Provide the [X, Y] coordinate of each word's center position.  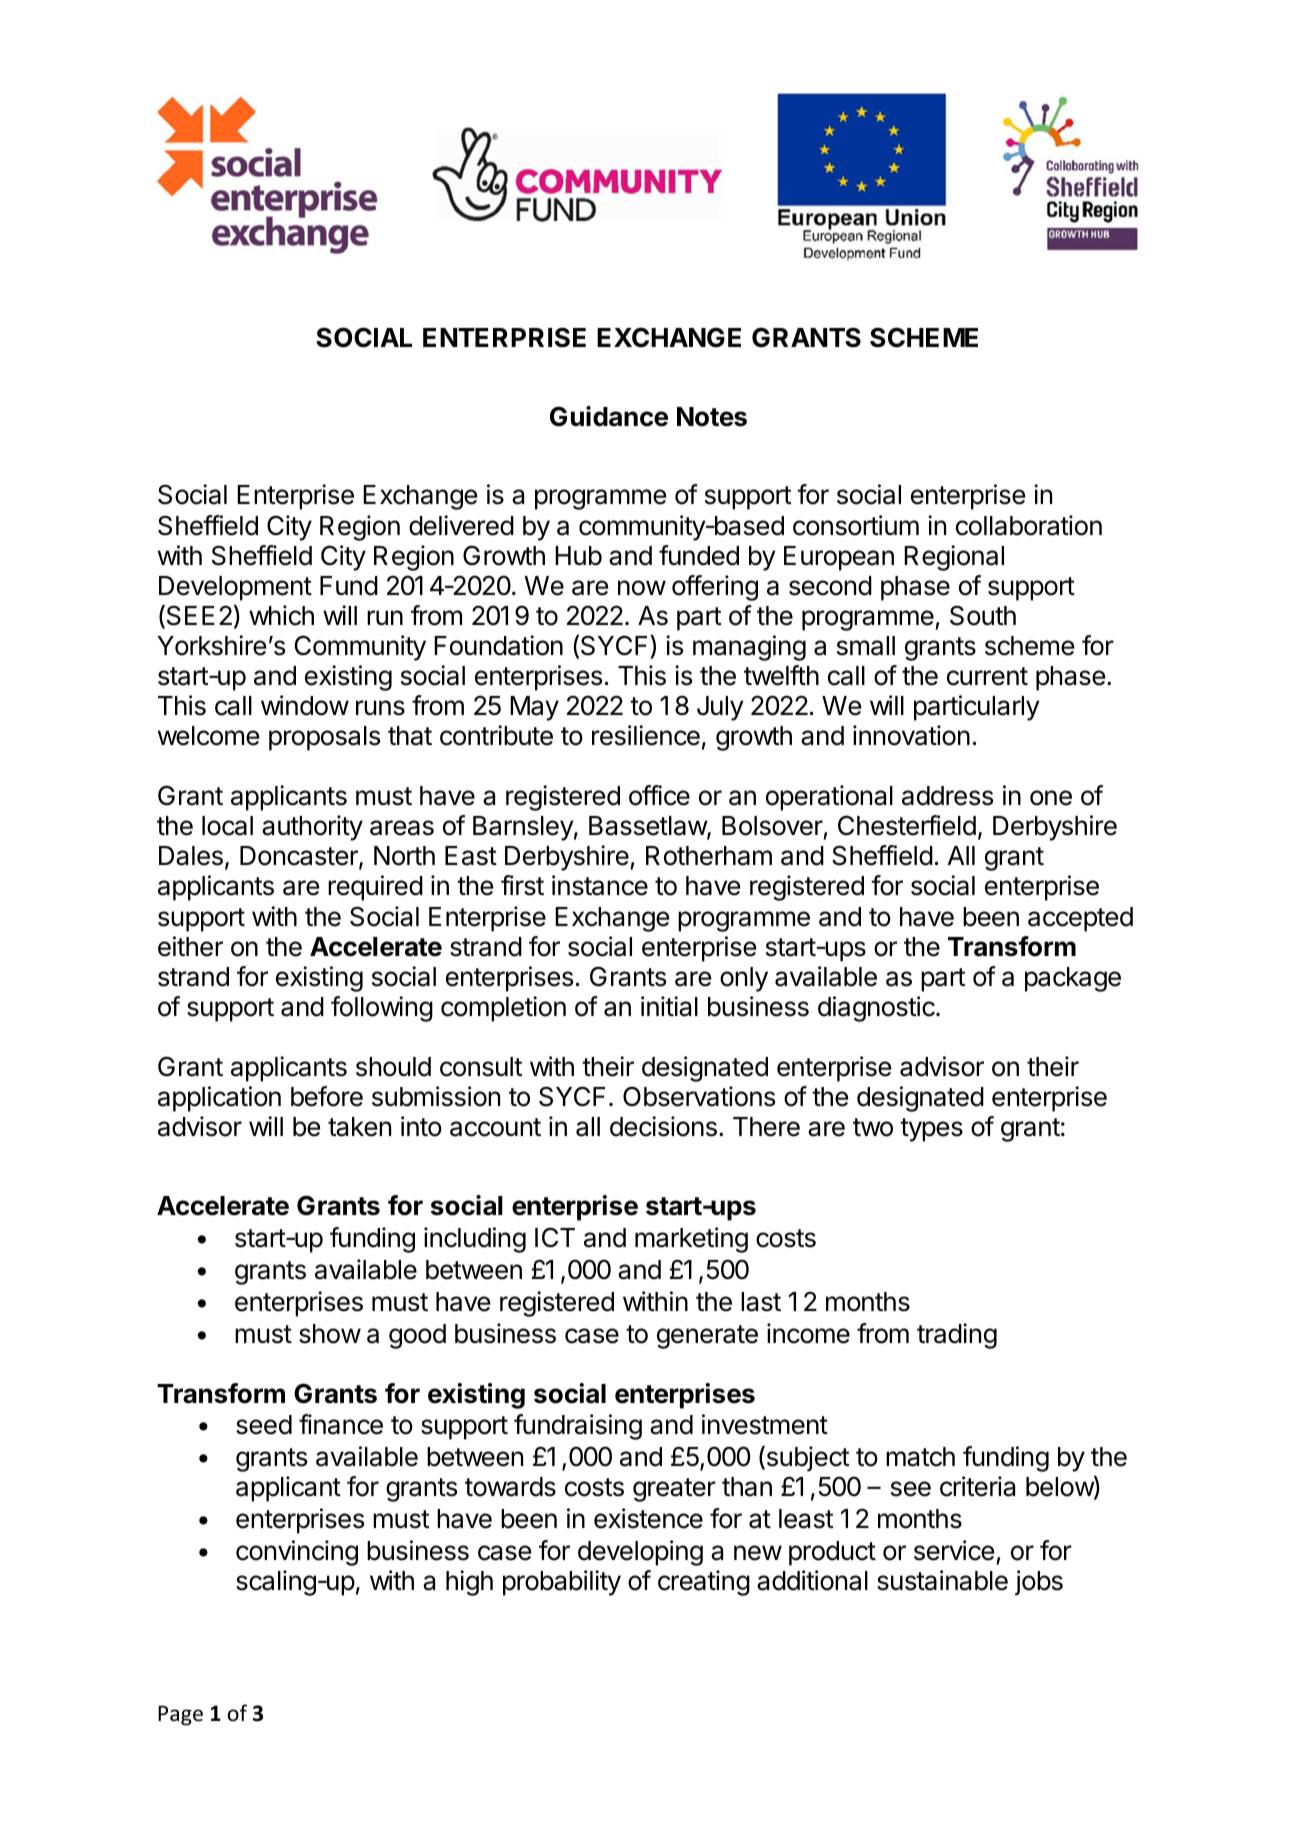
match [920, 1457]
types [931, 1130]
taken [359, 1127]
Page [180, 1715]
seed [264, 1425]
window [305, 705]
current [987, 676]
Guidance [609, 416]
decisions [663, 1126]
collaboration [1029, 525]
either [190, 946]
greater [674, 1490]
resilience [646, 735]
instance [600, 885]
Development [235, 588]
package [1073, 979]
